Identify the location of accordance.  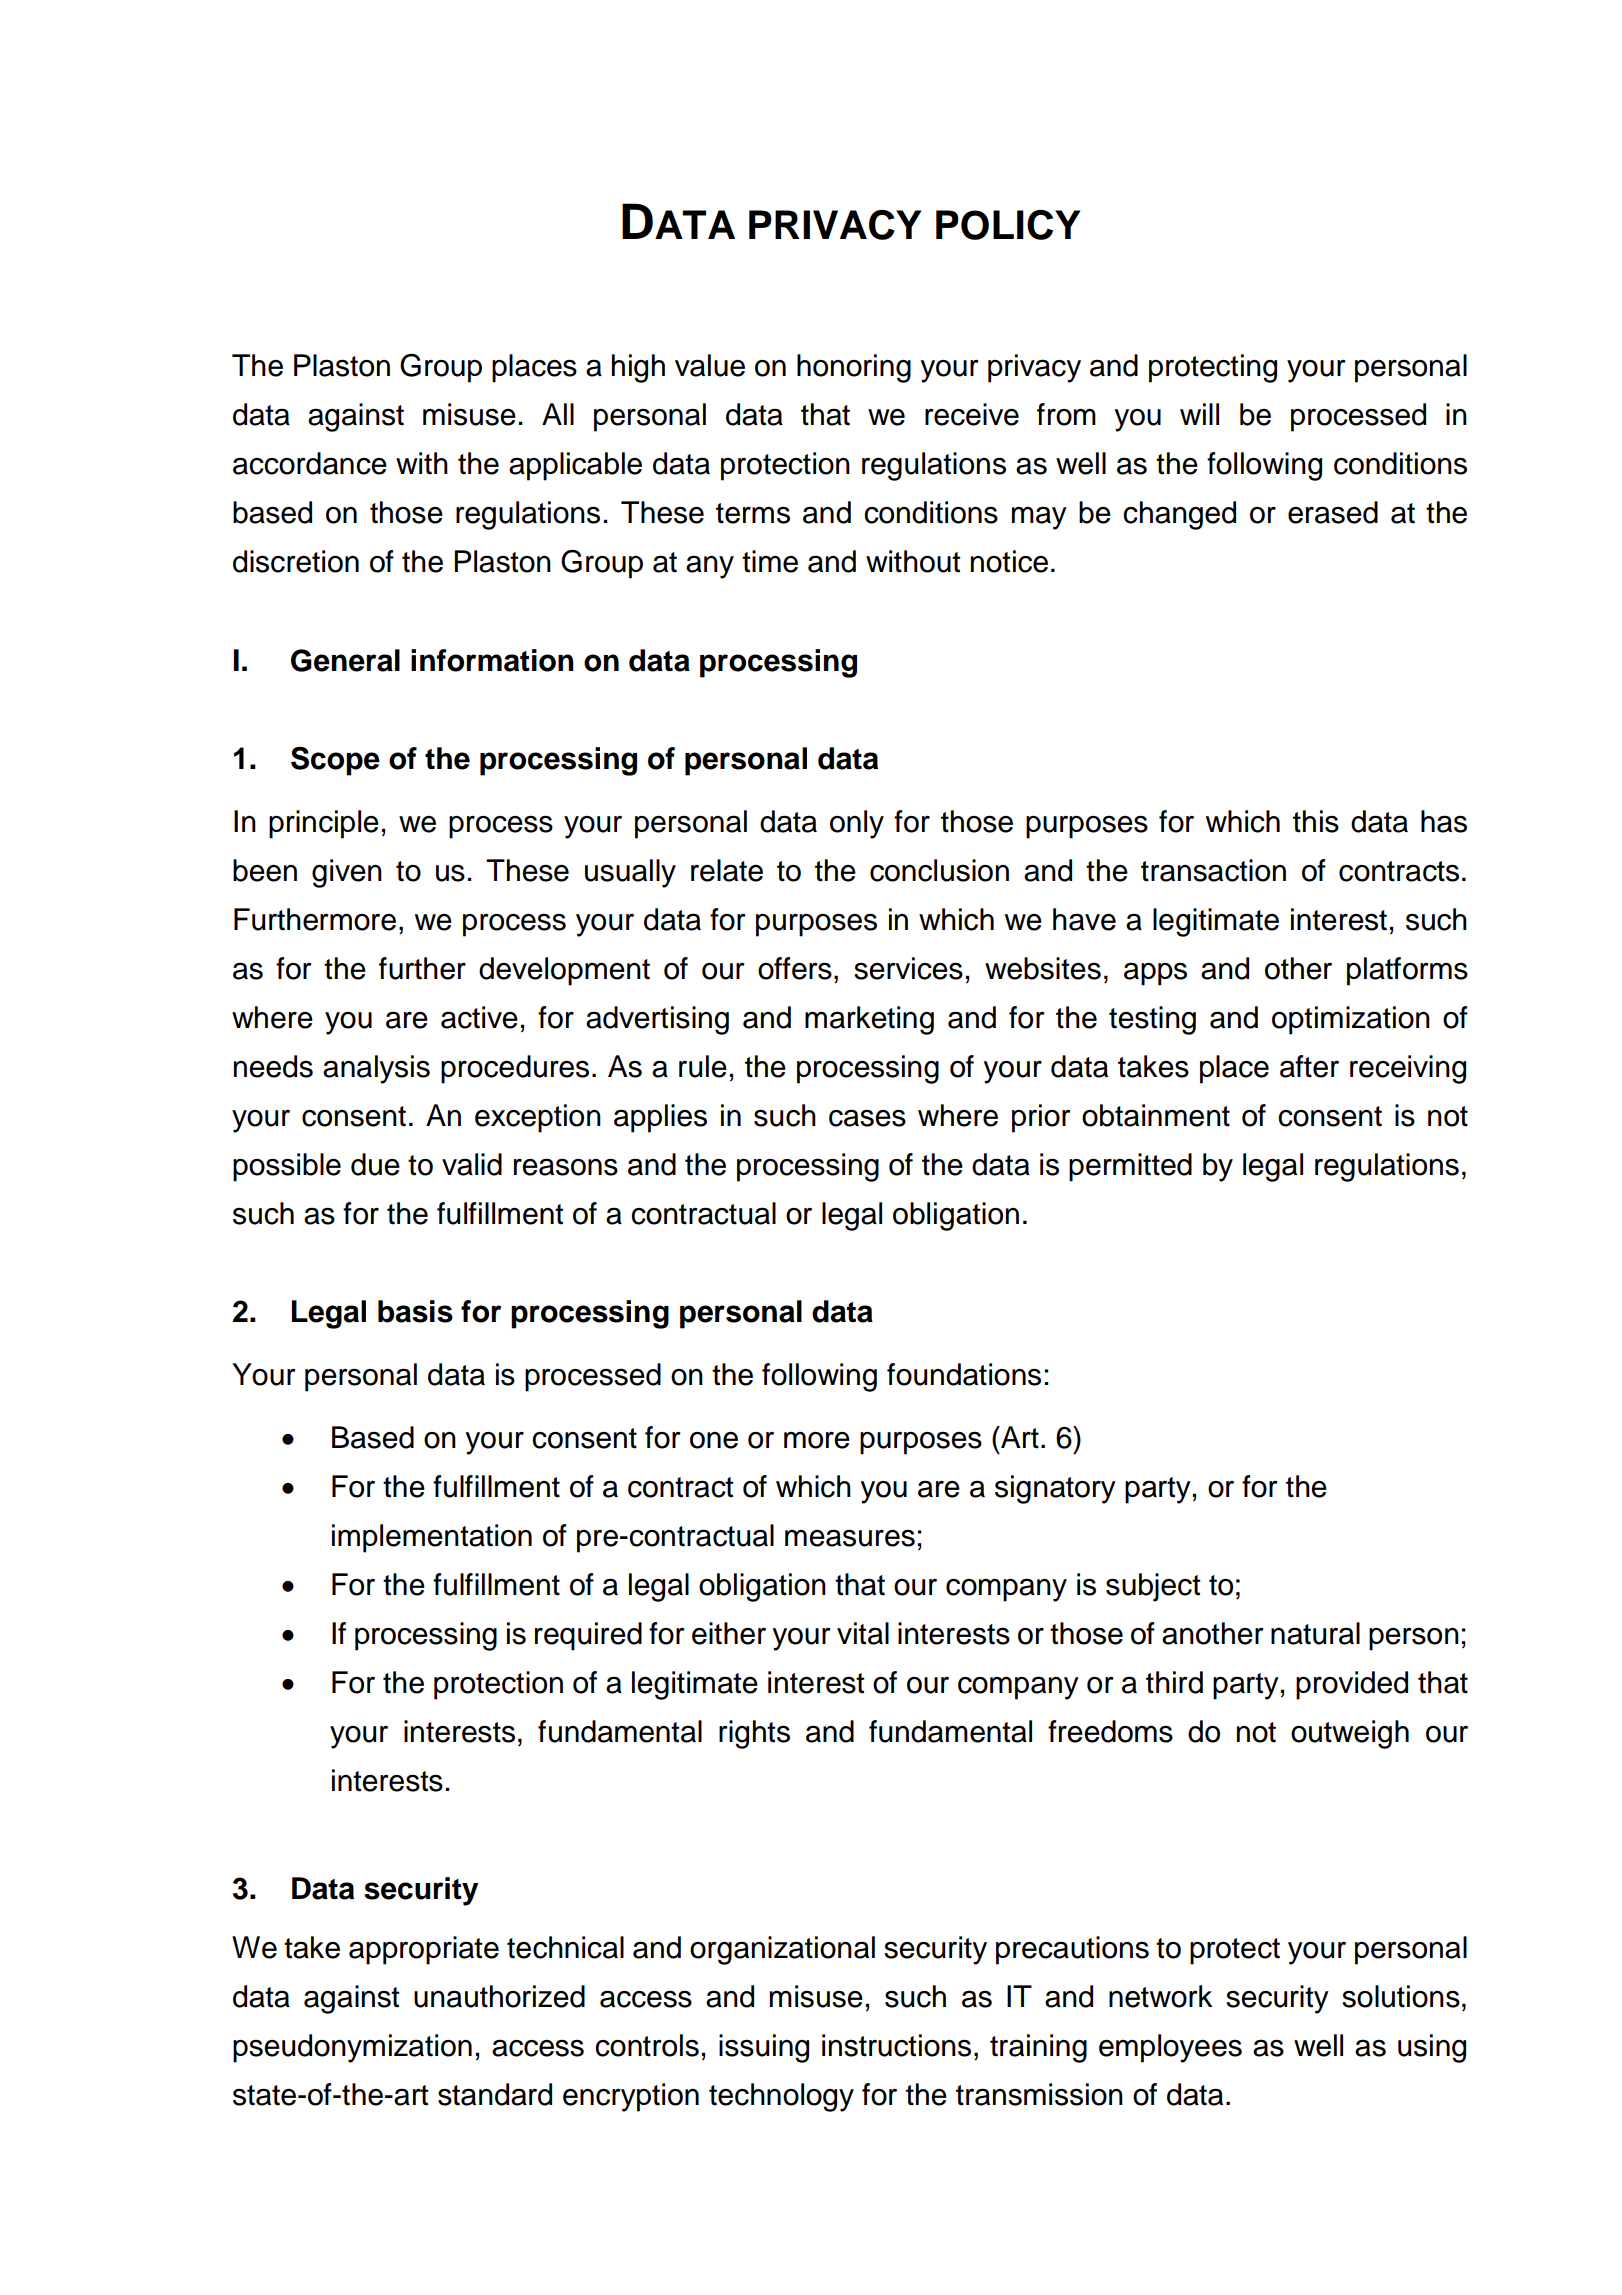
(310, 463).
